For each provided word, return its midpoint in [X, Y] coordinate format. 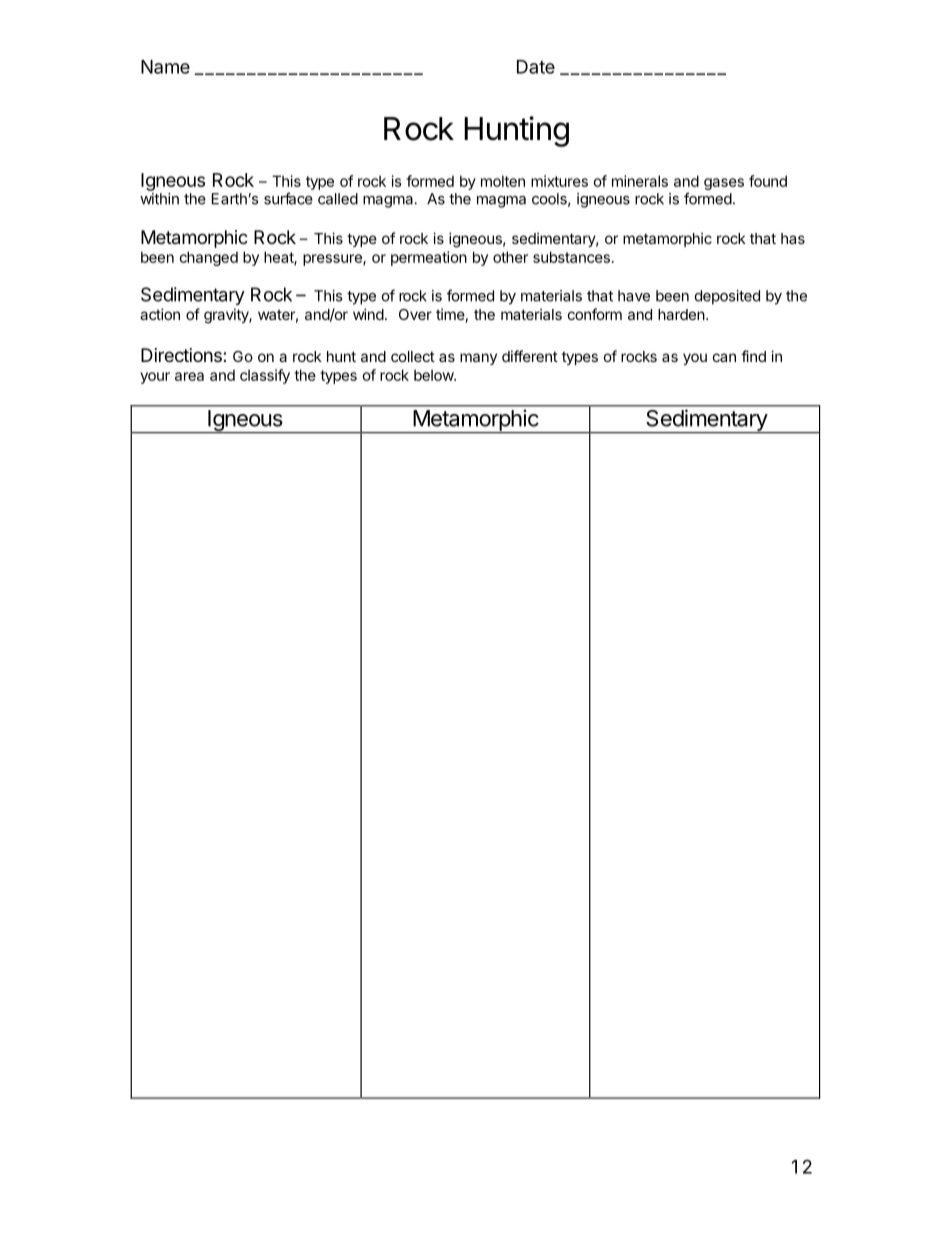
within [159, 199]
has [793, 238]
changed [208, 258]
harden [681, 314]
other [510, 257]
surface [288, 198]
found [768, 181]
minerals [640, 181]
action [160, 314]
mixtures [559, 181]
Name [165, 67]
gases [724, 184]
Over [415, 314]
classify [265, 376]
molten [503, 181]
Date [536, 67]
